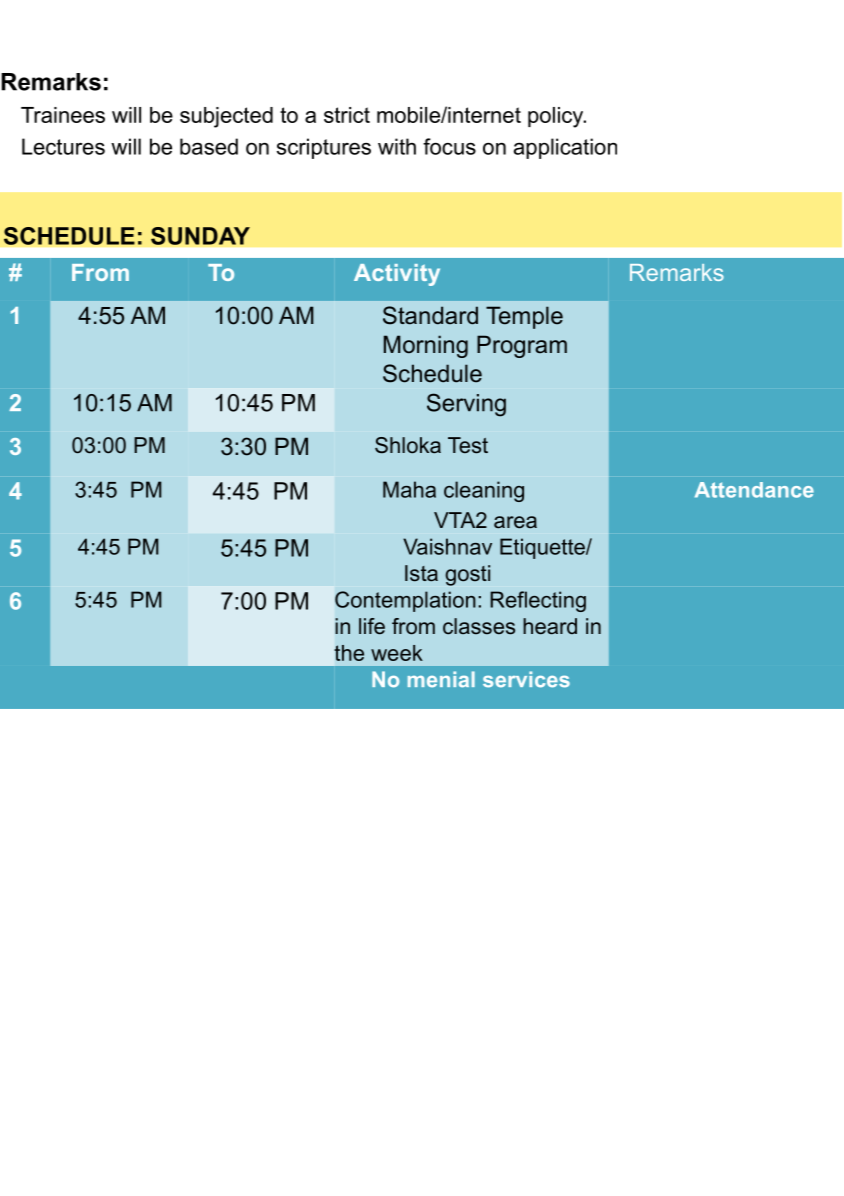  Describe the element at coordinates (550, 626) in the screenshot. I see `heard` at that location.
